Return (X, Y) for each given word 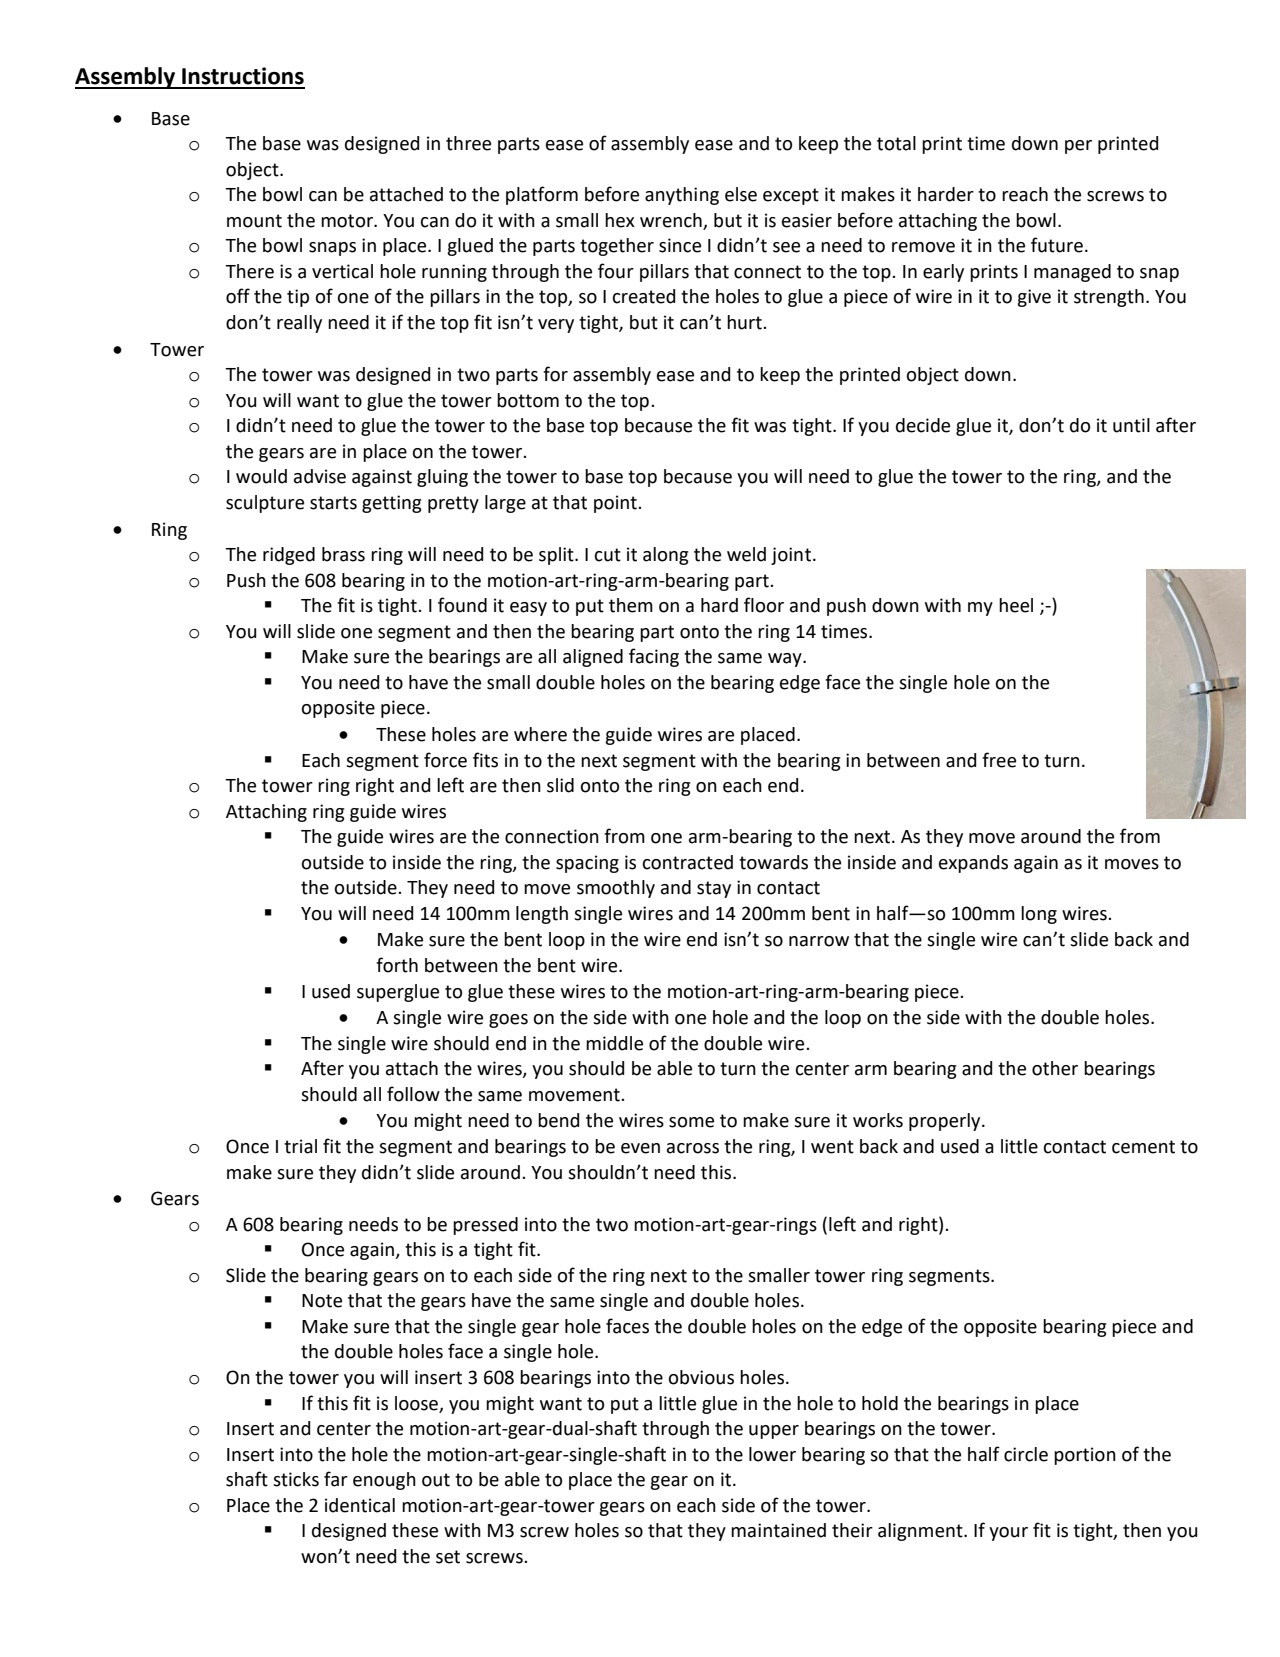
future (1057, 245)
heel (1016, 605)
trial (300, 1146)
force (445, 760)
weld (746, 554)
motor (348, 221)
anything (682, 196)
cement (1143, 1147)
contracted (688, 862)
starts (333, 503)
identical (360, 1505)
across (693, 1148)
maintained (778, 1530)
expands (973, 864)
